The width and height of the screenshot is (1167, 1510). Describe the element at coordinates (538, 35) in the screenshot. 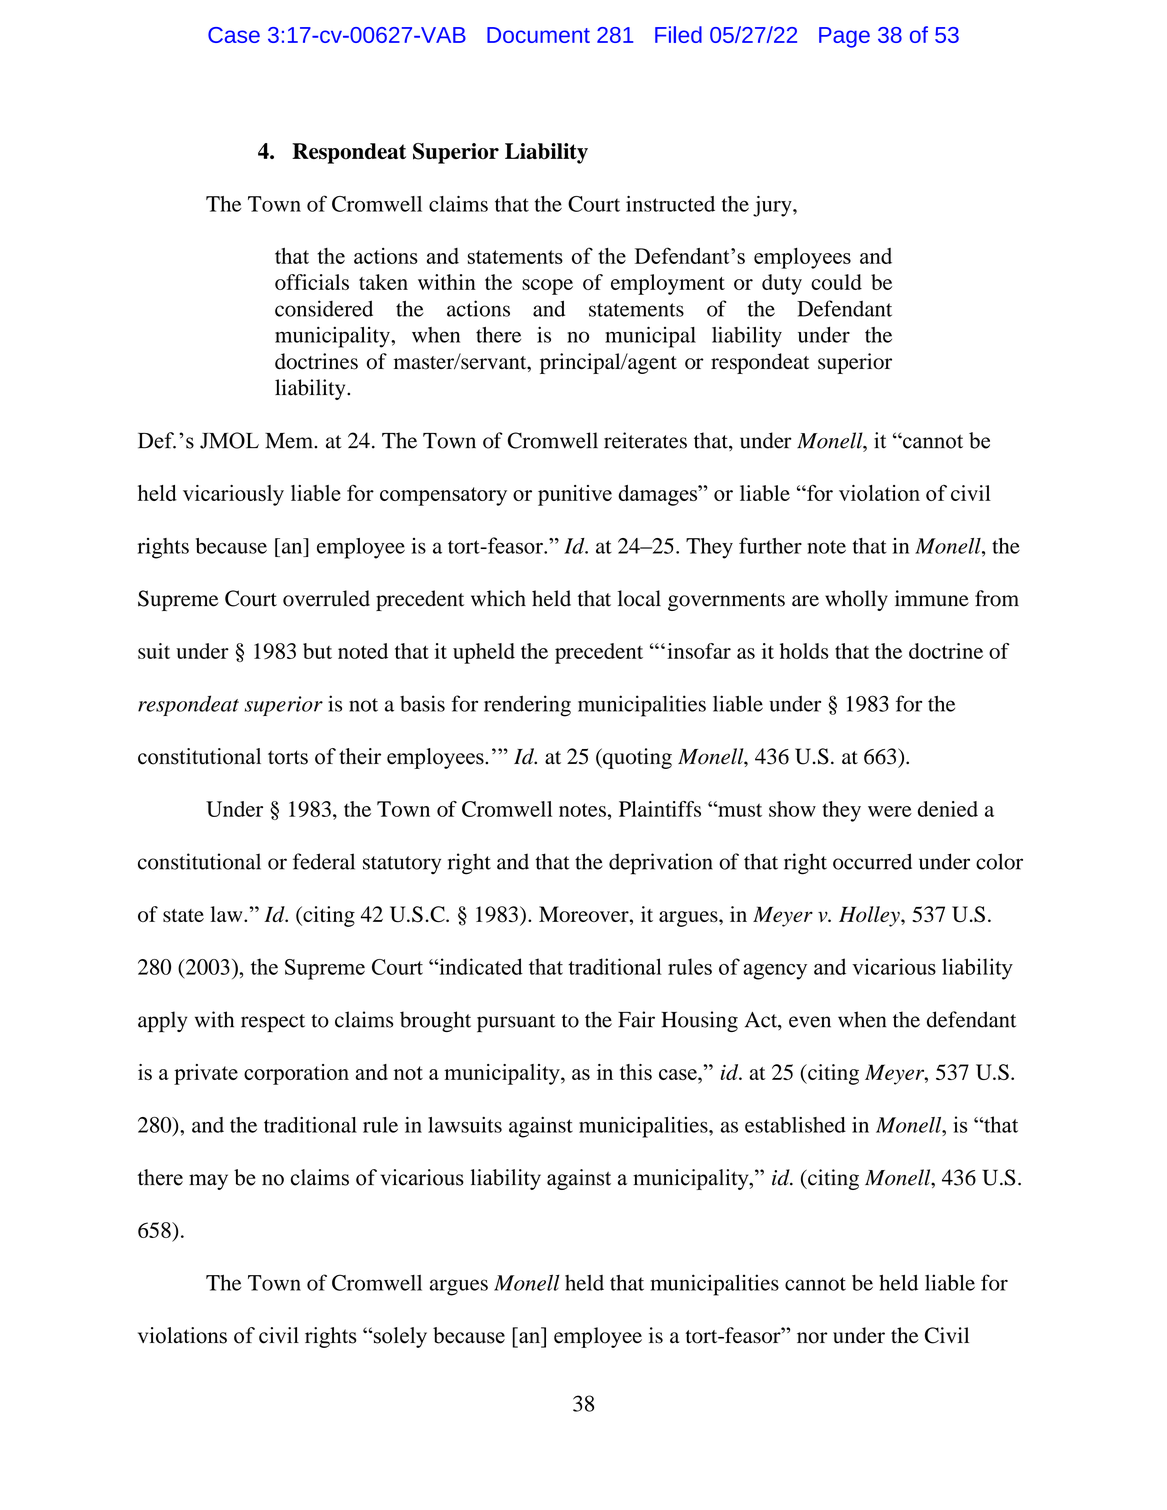

I see `Document` at that location.
